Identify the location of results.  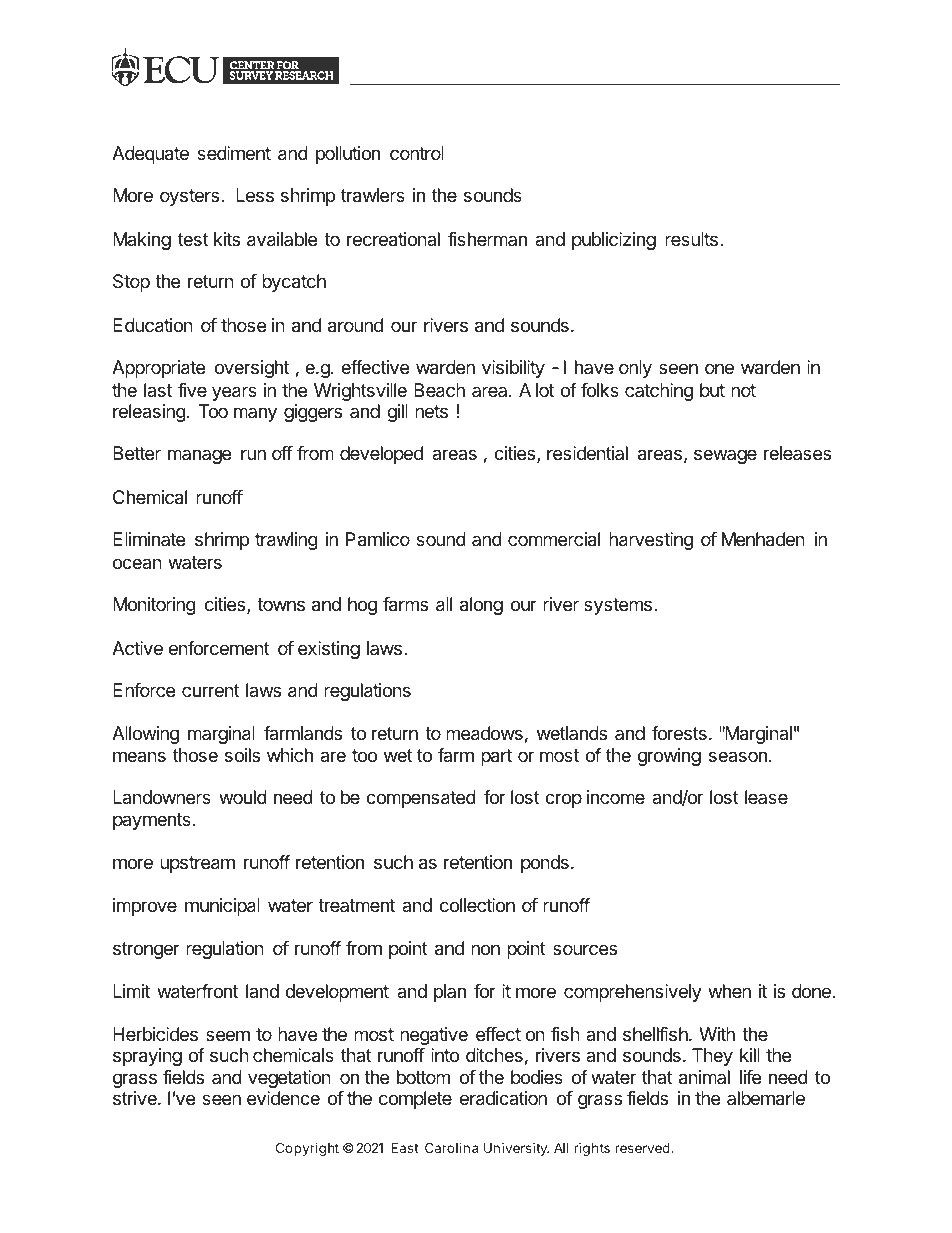
(691, 239).
